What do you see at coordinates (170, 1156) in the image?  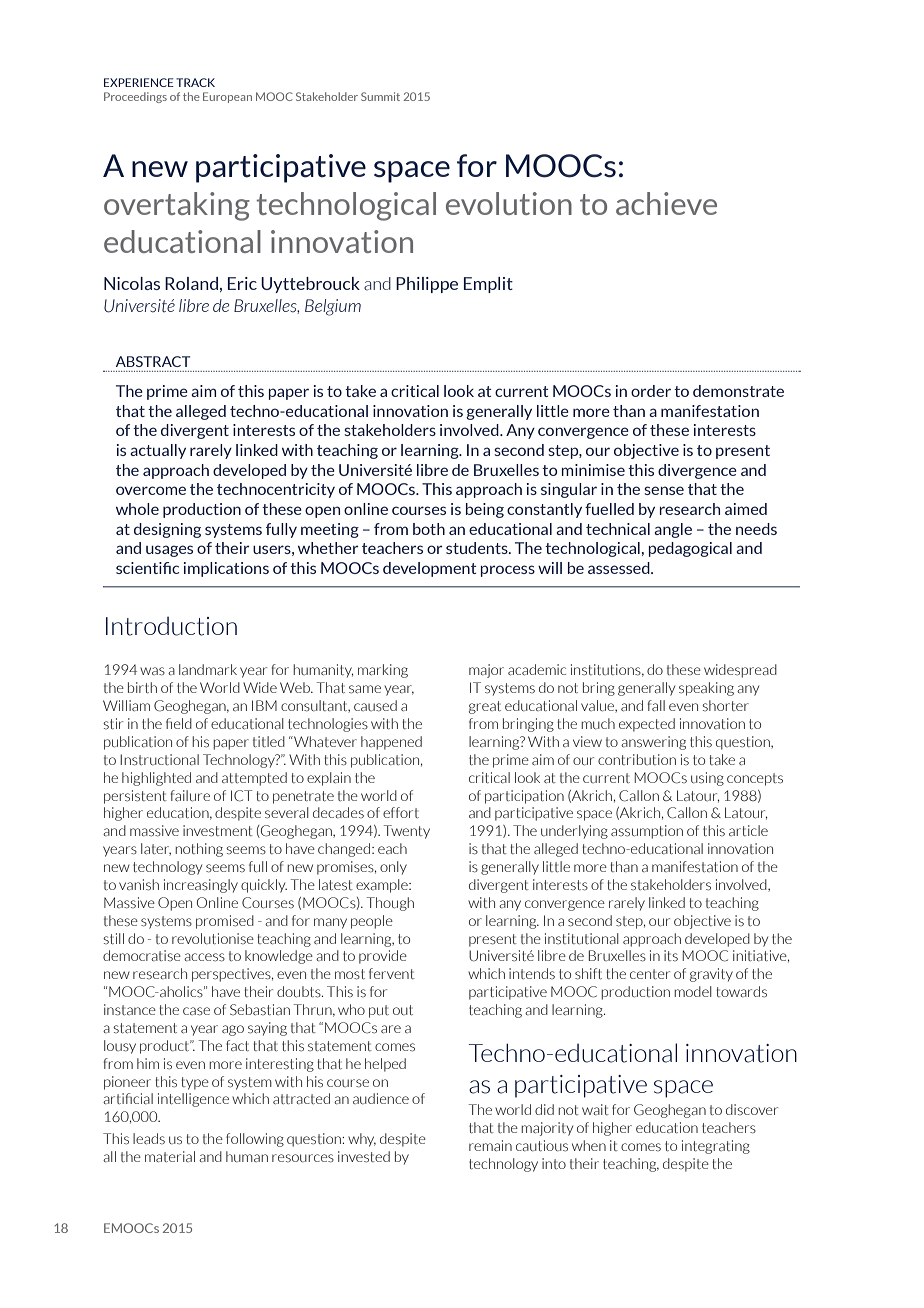 I see `material` at bounding box center [170, 1156].
